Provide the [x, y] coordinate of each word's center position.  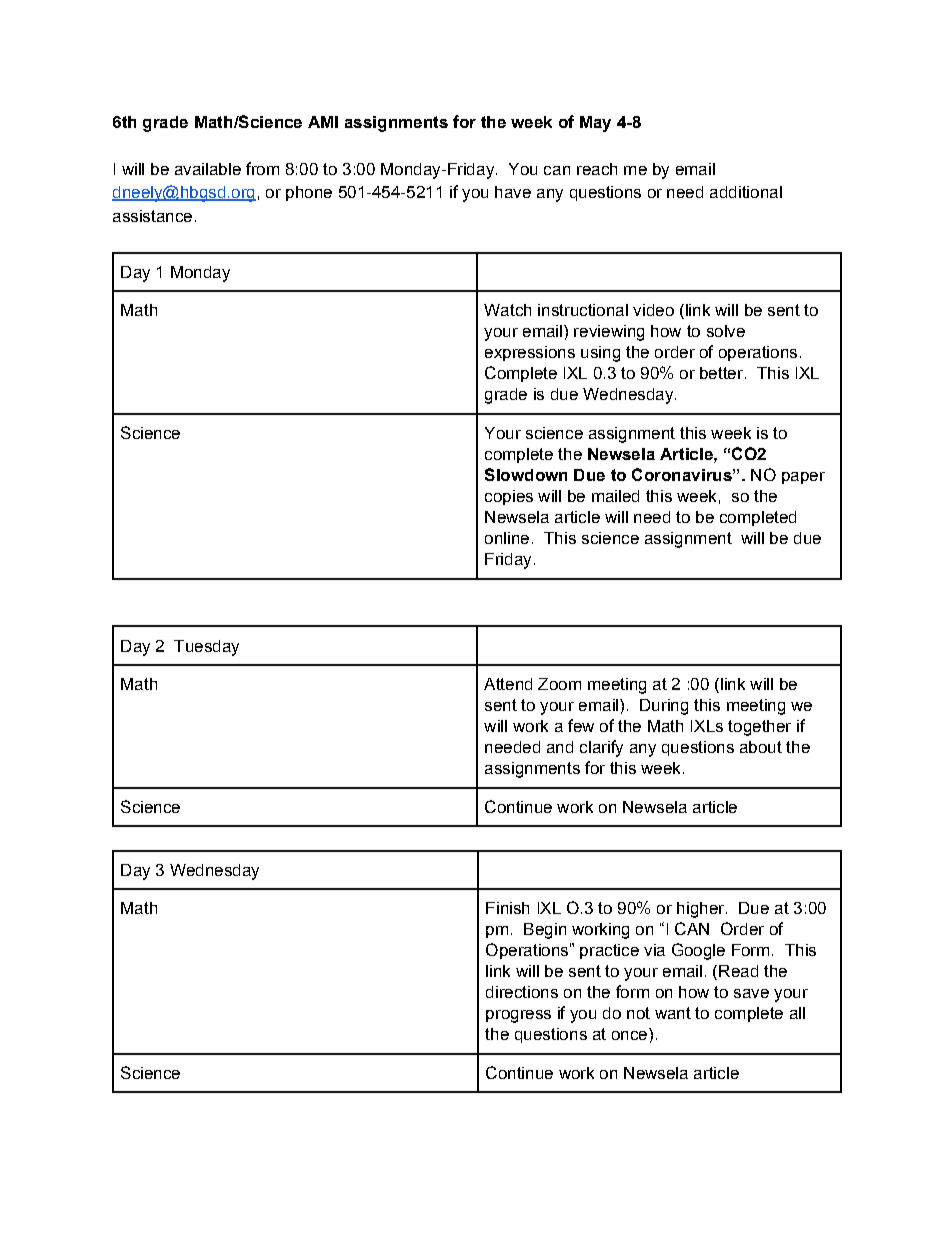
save [751, 993]
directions [522, 992]
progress [518, 1016]
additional [746, 192]
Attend [508, 684]
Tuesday [206, 648]
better [721, 373]
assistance [152, 216]
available [208, 169]
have [513, 192]
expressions [530, 353]
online [507, 538]
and [560, 747]
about [761, 747]
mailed [615, 496]
